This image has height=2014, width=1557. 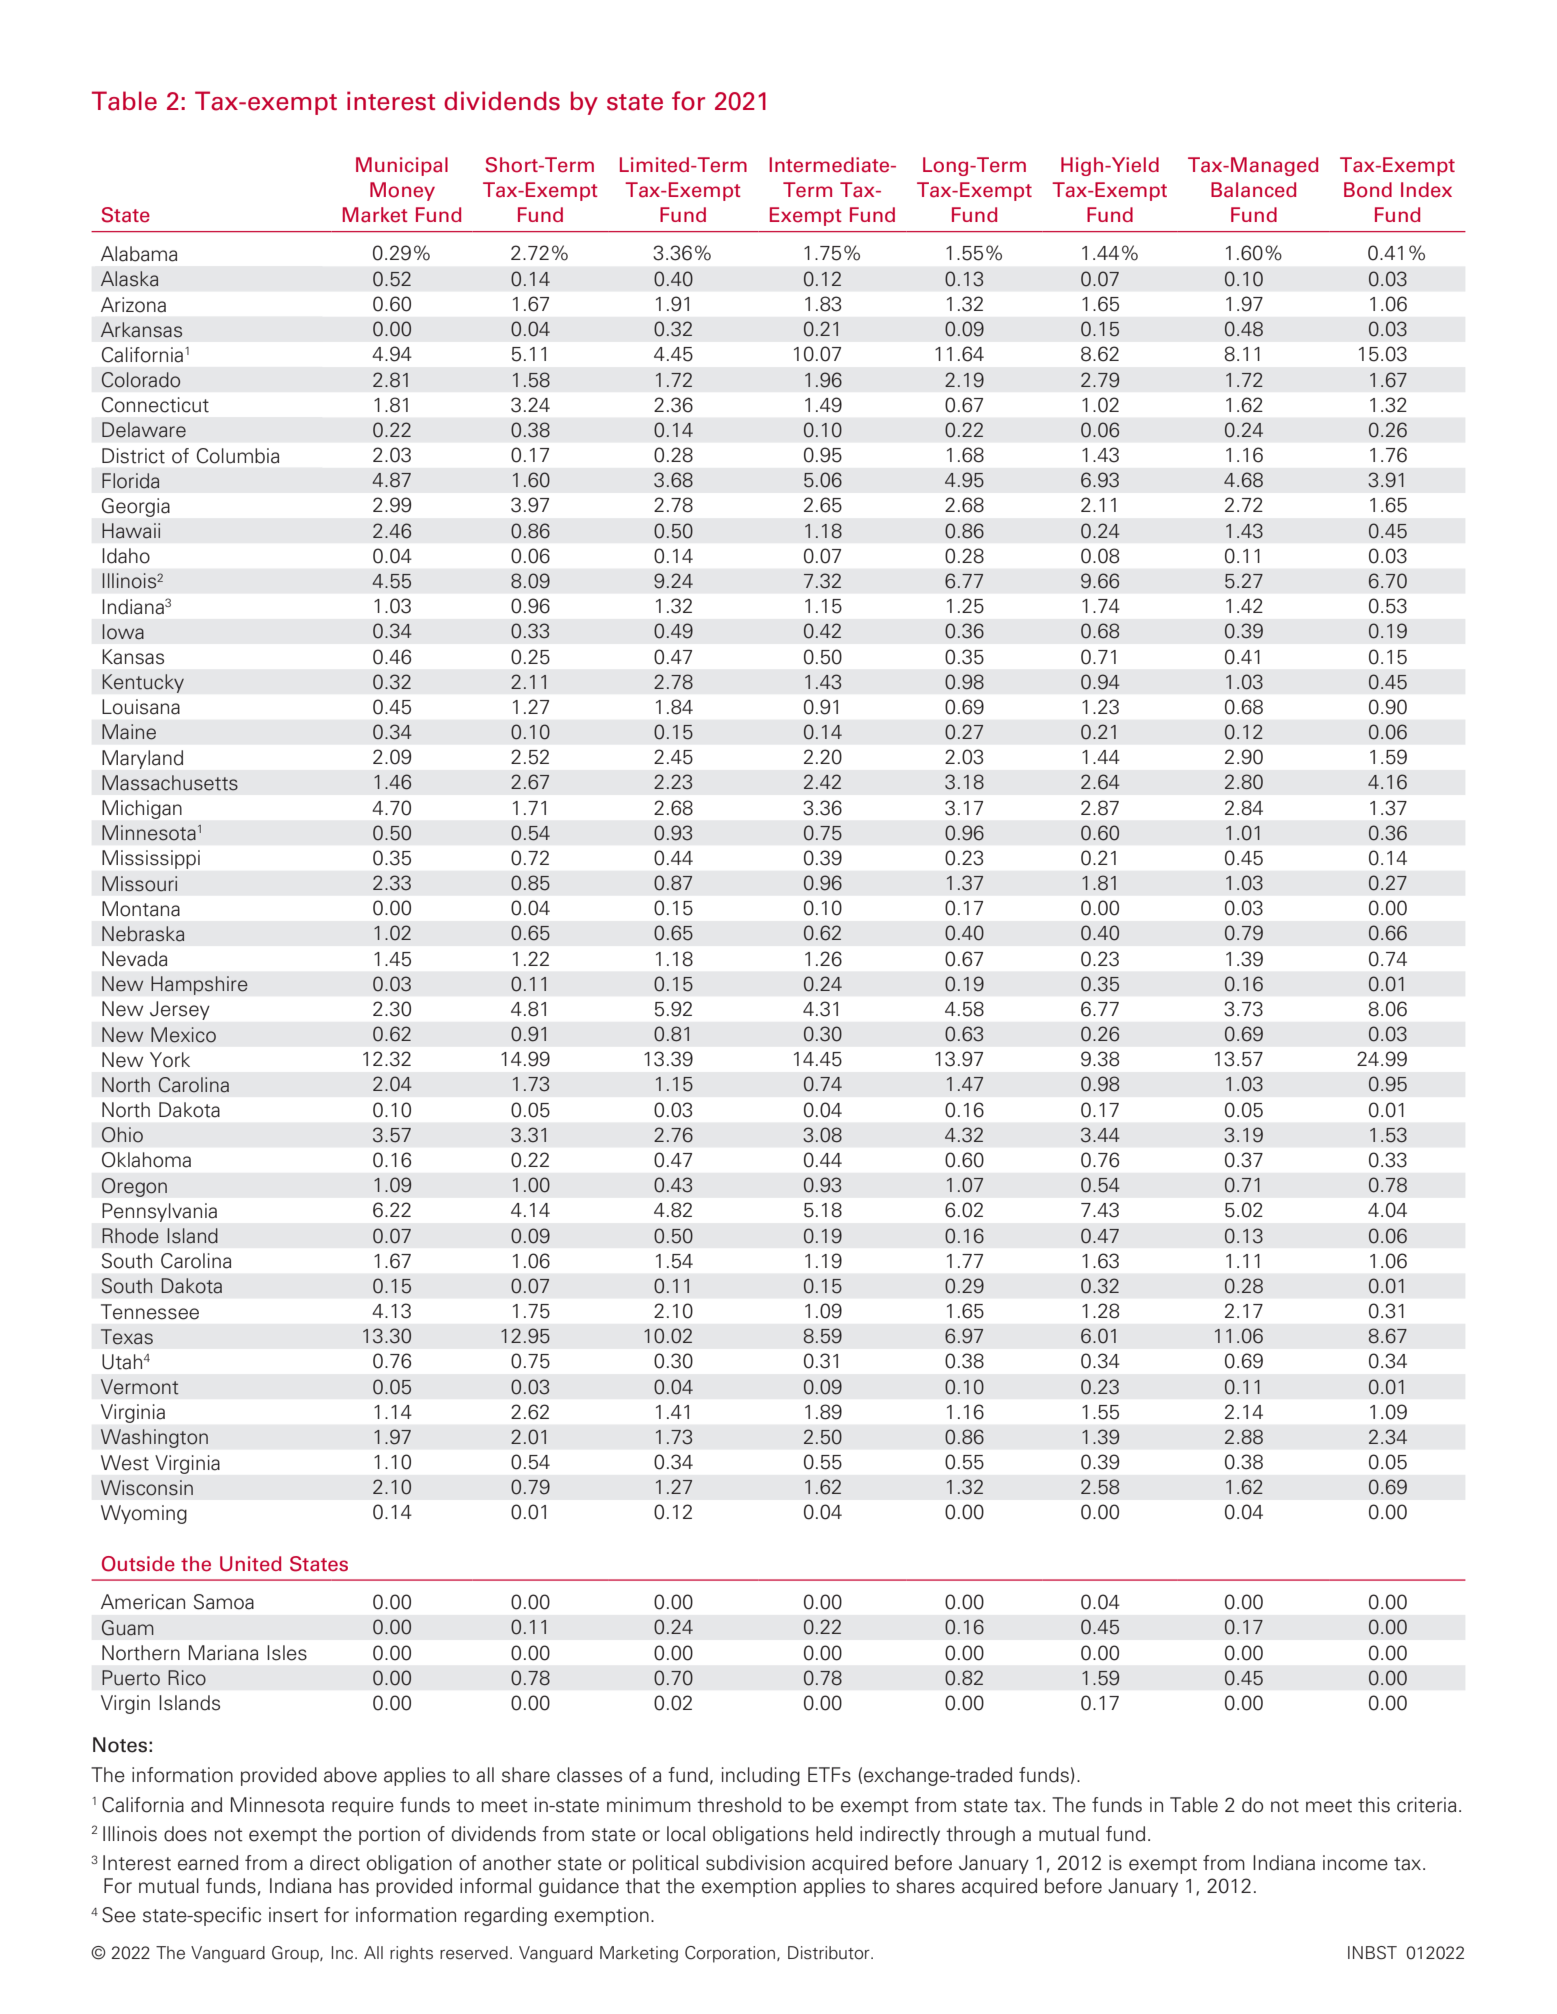 What do you see at coordinates (1374, 1805) in the image?
I see `this` at bounding box center [1374, 1805].
